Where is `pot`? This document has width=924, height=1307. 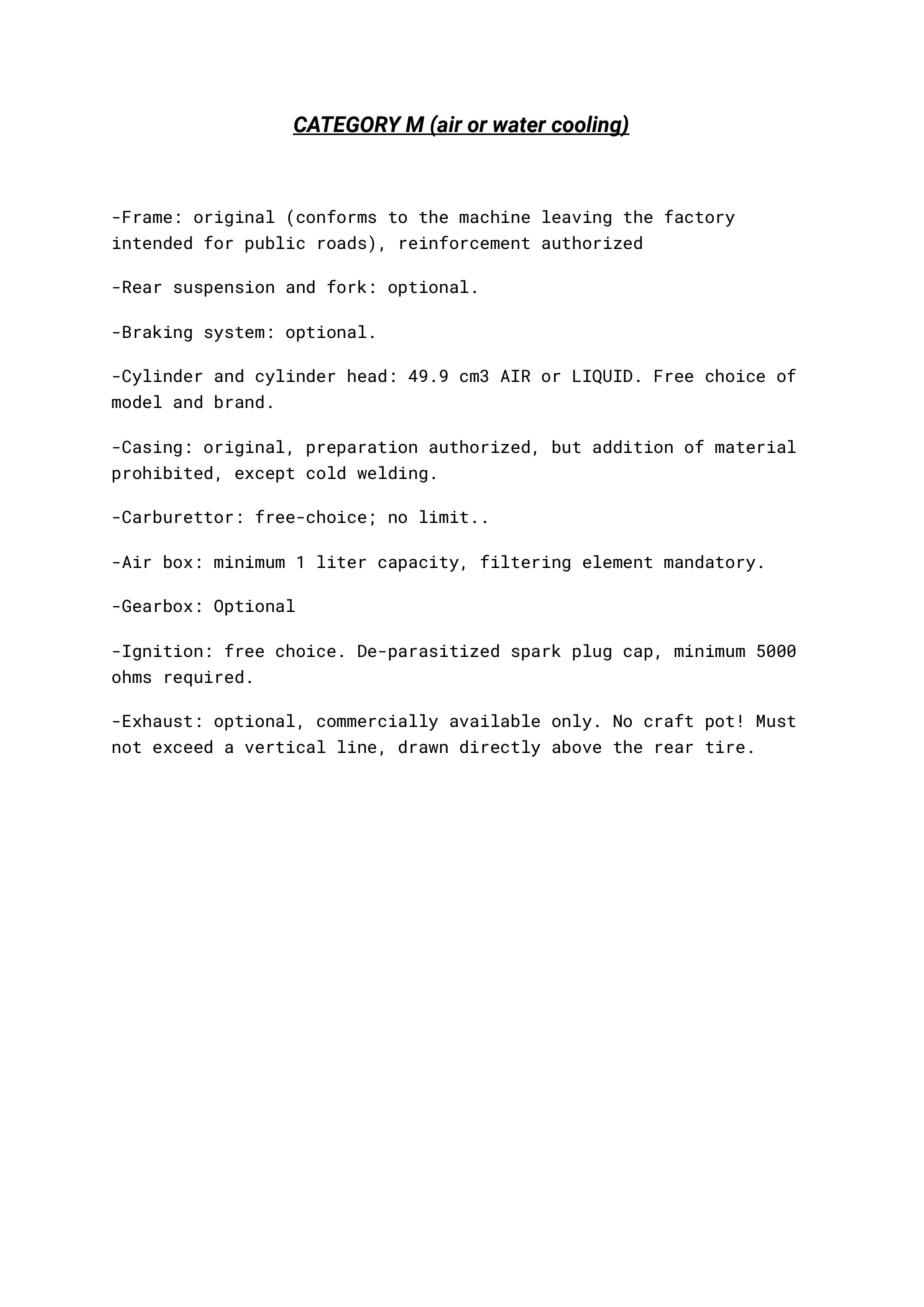 pot is located at coordinates (720, 723).
